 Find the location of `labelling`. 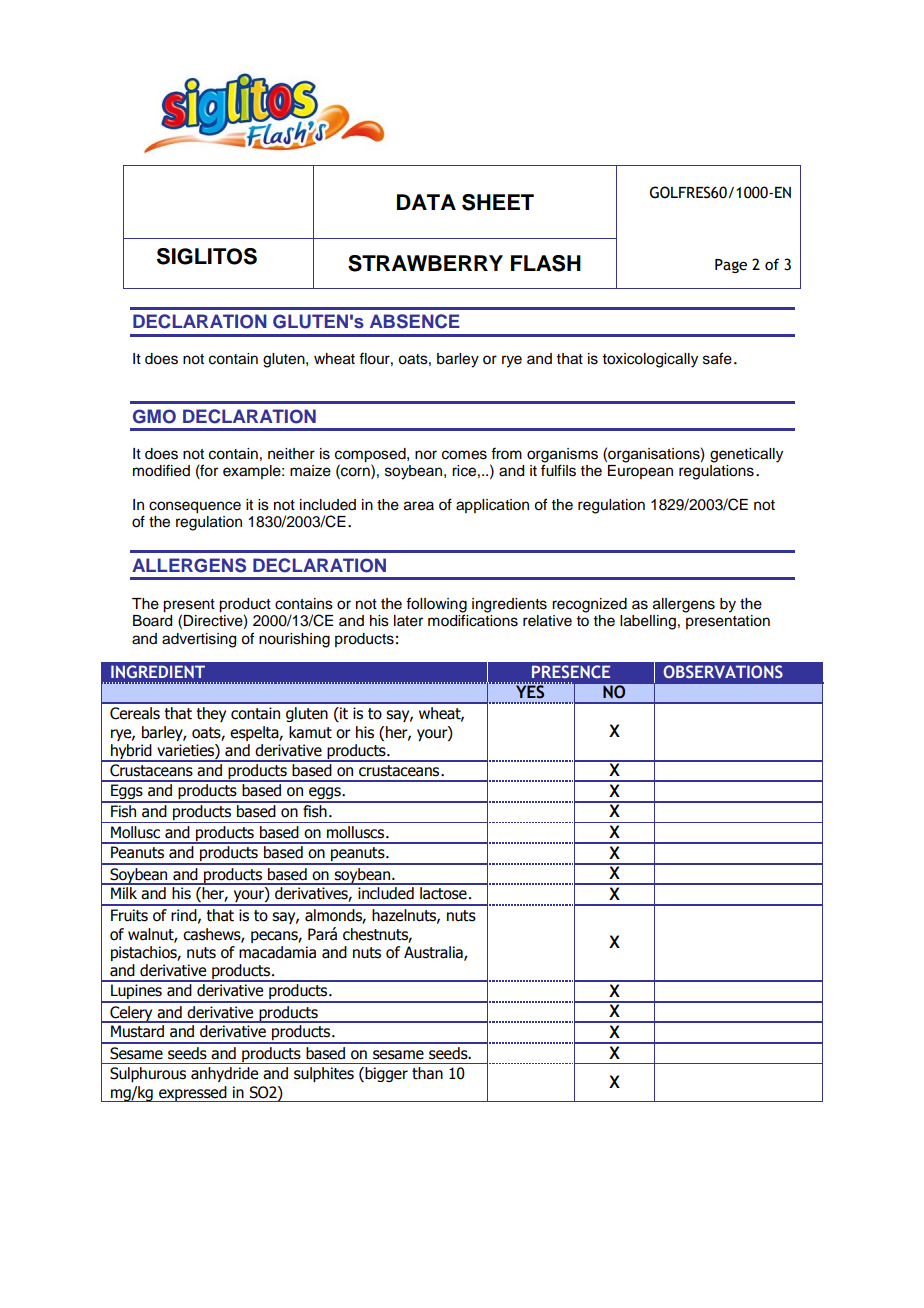

labelling is located at coordinates (648, 622).
